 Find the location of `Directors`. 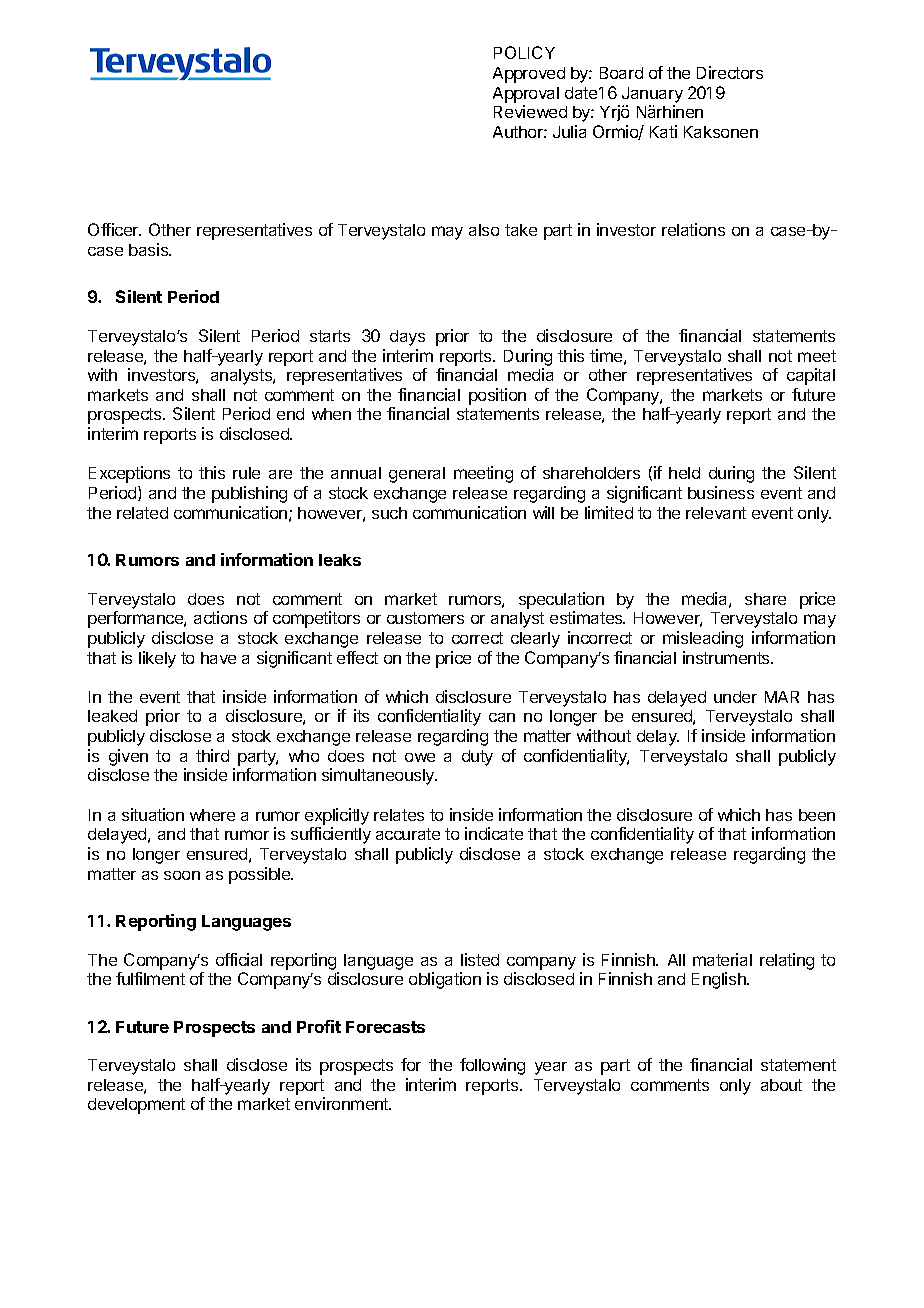

Directors is located at coordinates (730, 72).
